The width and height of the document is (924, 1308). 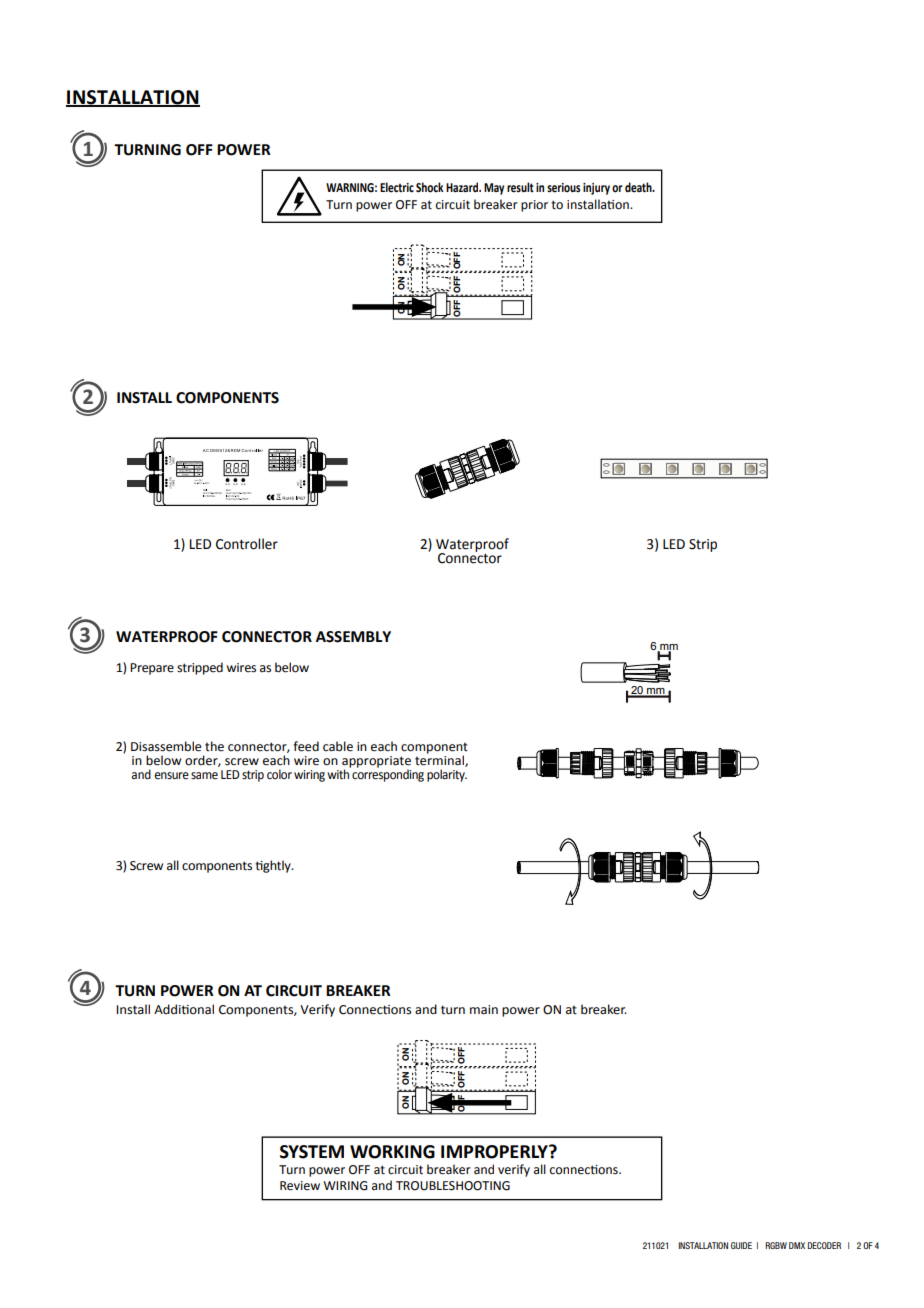 I want to click on Electric, so click(x=397, y=187).
